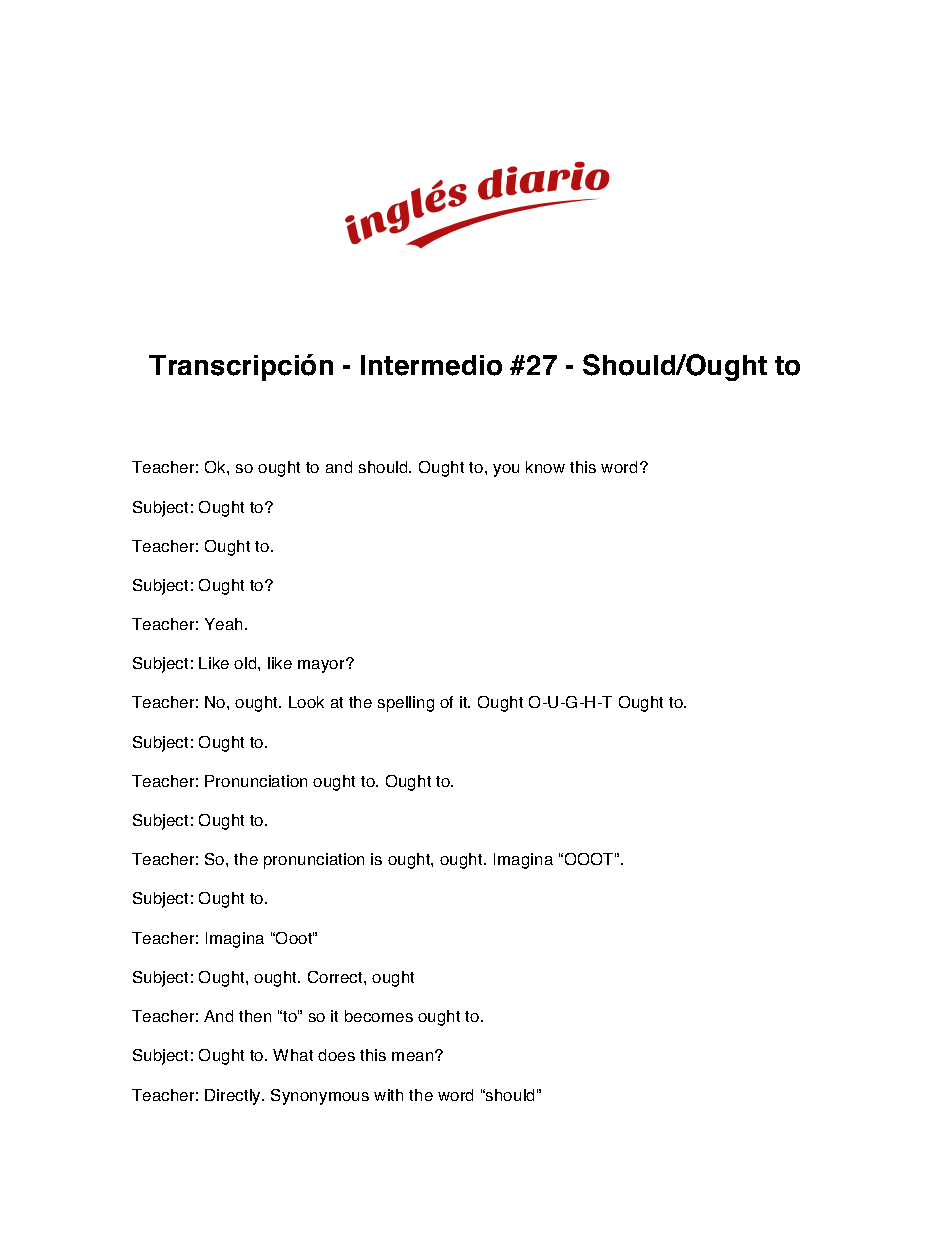 This document has width=952, height=1233. Describe the element at coordinates (545, 467) in the document. I see `know` at that location.
